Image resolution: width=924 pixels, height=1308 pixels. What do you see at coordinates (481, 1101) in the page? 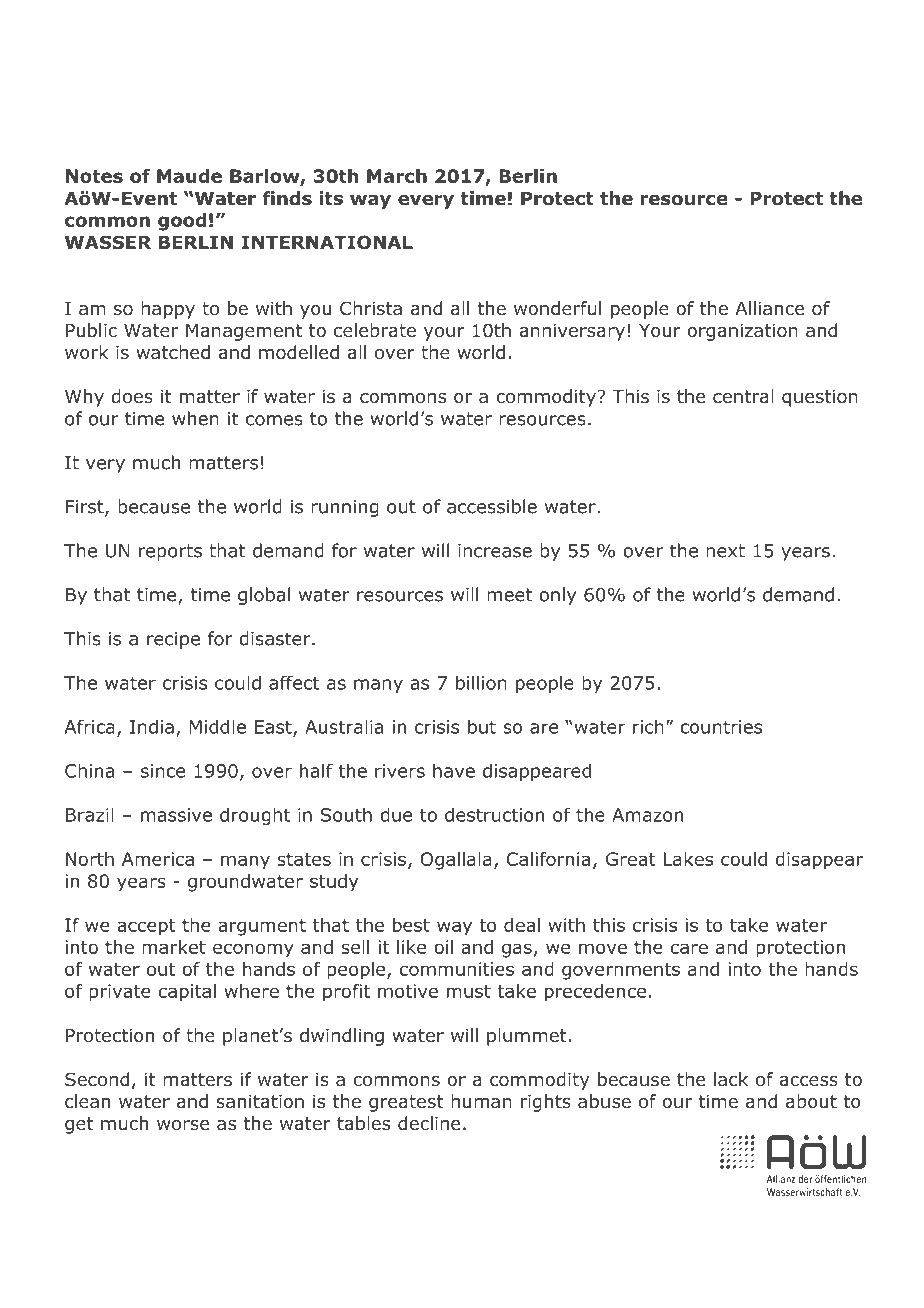
I see `human` at bounding box center [481, 1101].
